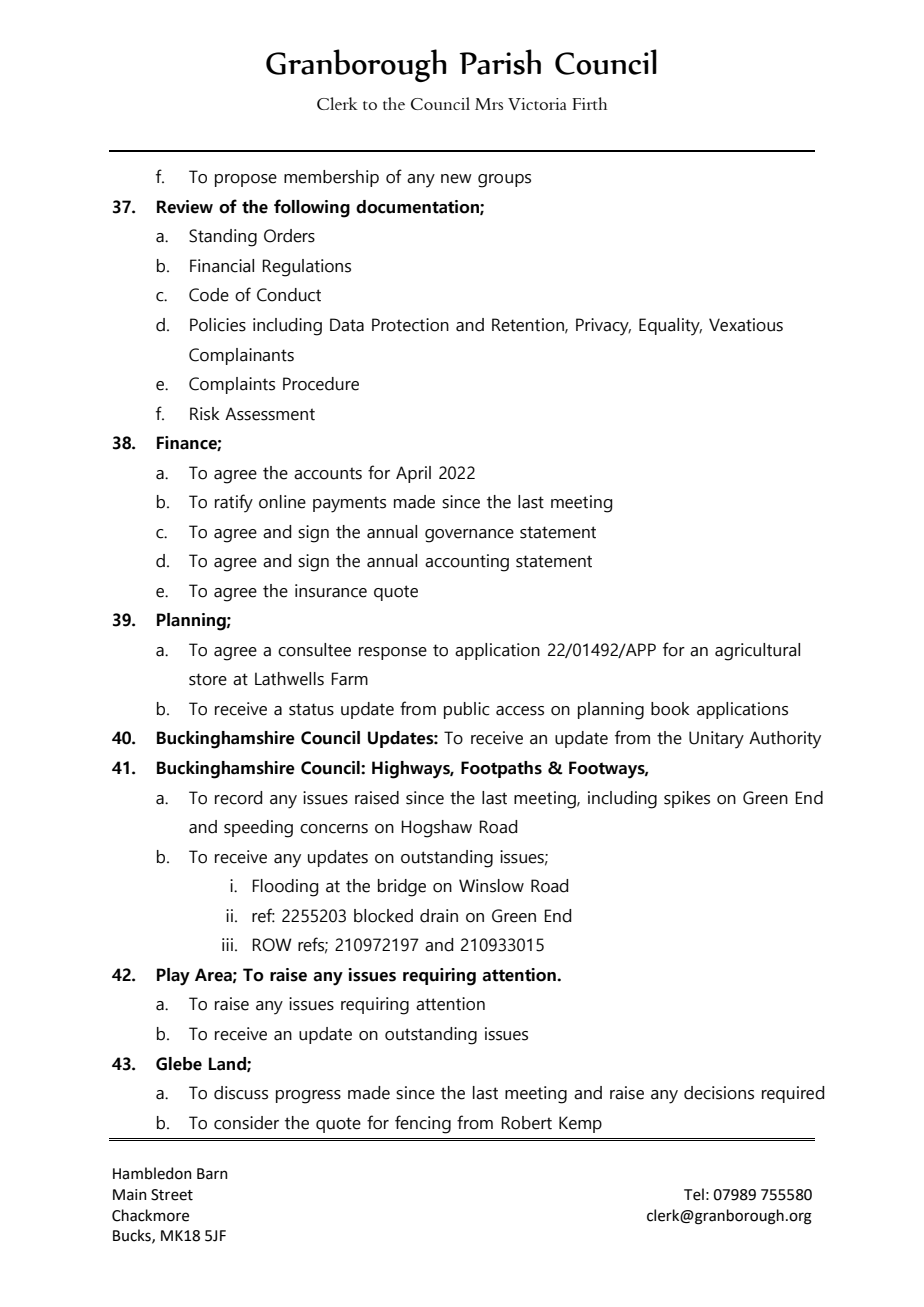 This screenshot has width=924, height=1307. What do you see at coordinates (670, 327) in the screenshot?
I see `Equality` at bounding box center [670, 327].
